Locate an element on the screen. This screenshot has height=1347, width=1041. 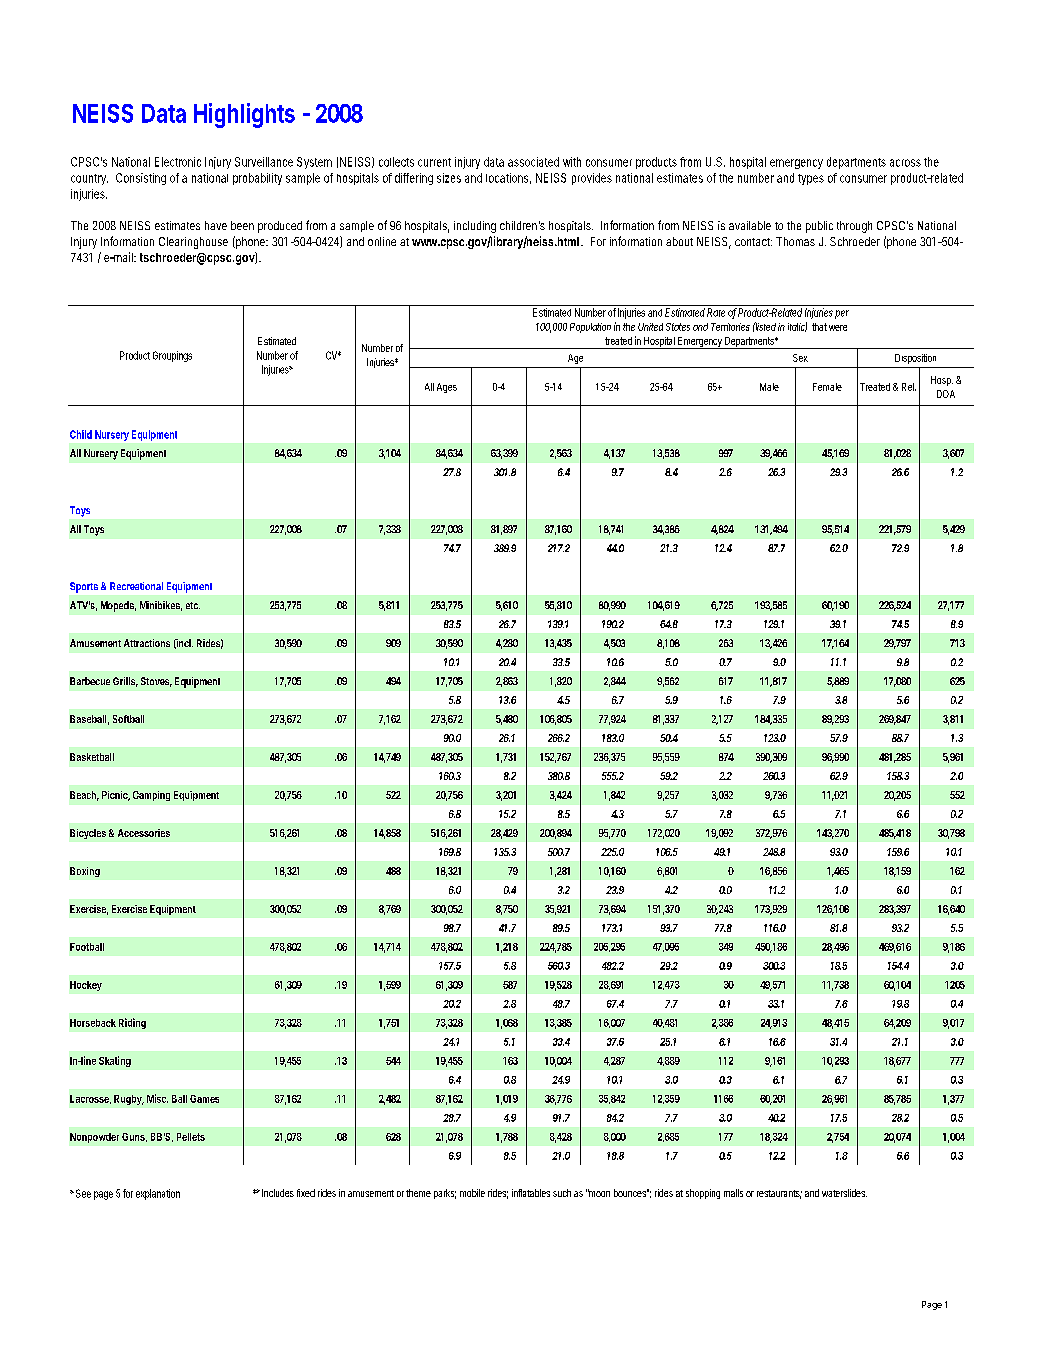
mobile is located at coordinates (472, 1193).
